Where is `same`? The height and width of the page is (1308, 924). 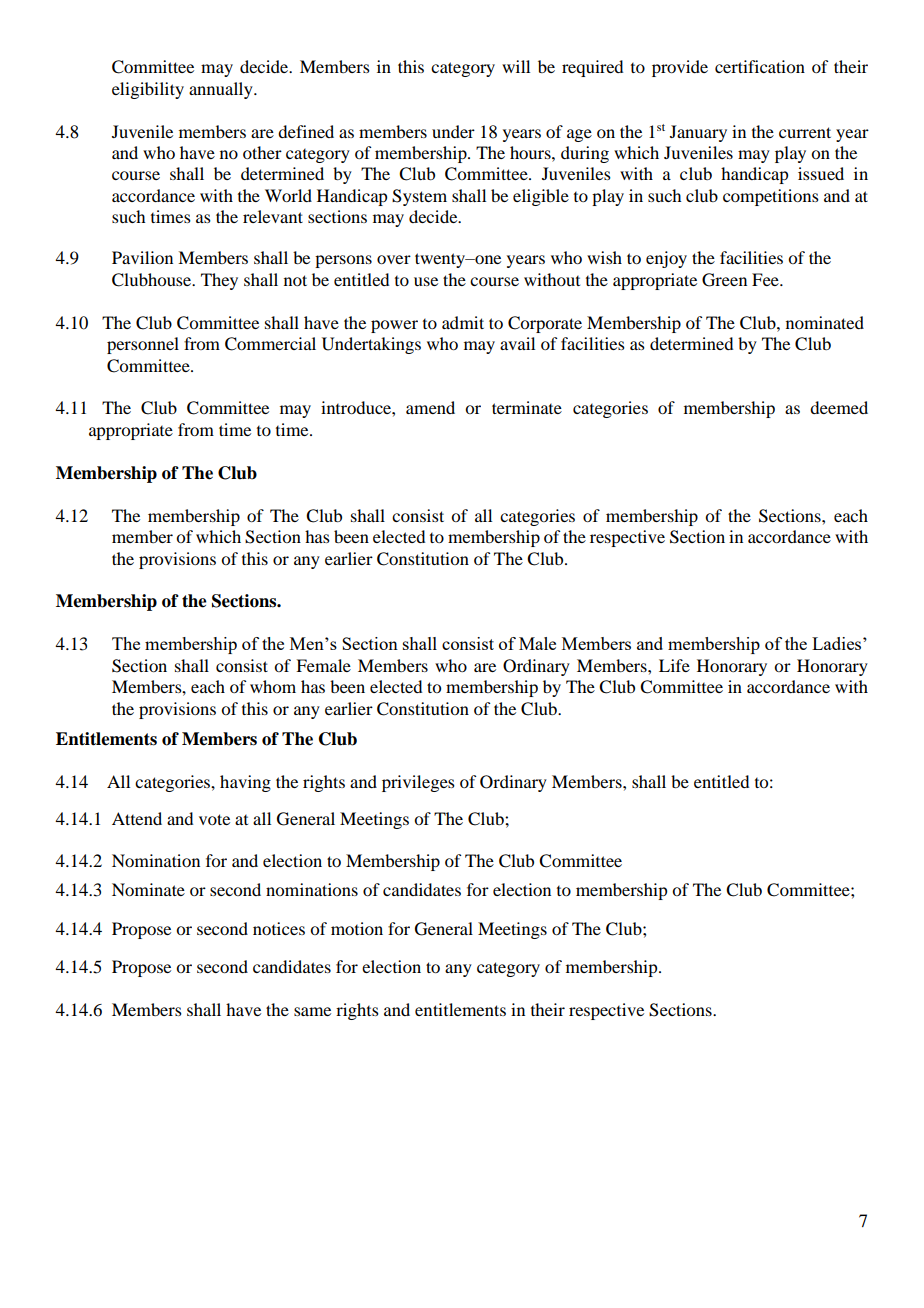 same is located at coordinates (312, 1011).
